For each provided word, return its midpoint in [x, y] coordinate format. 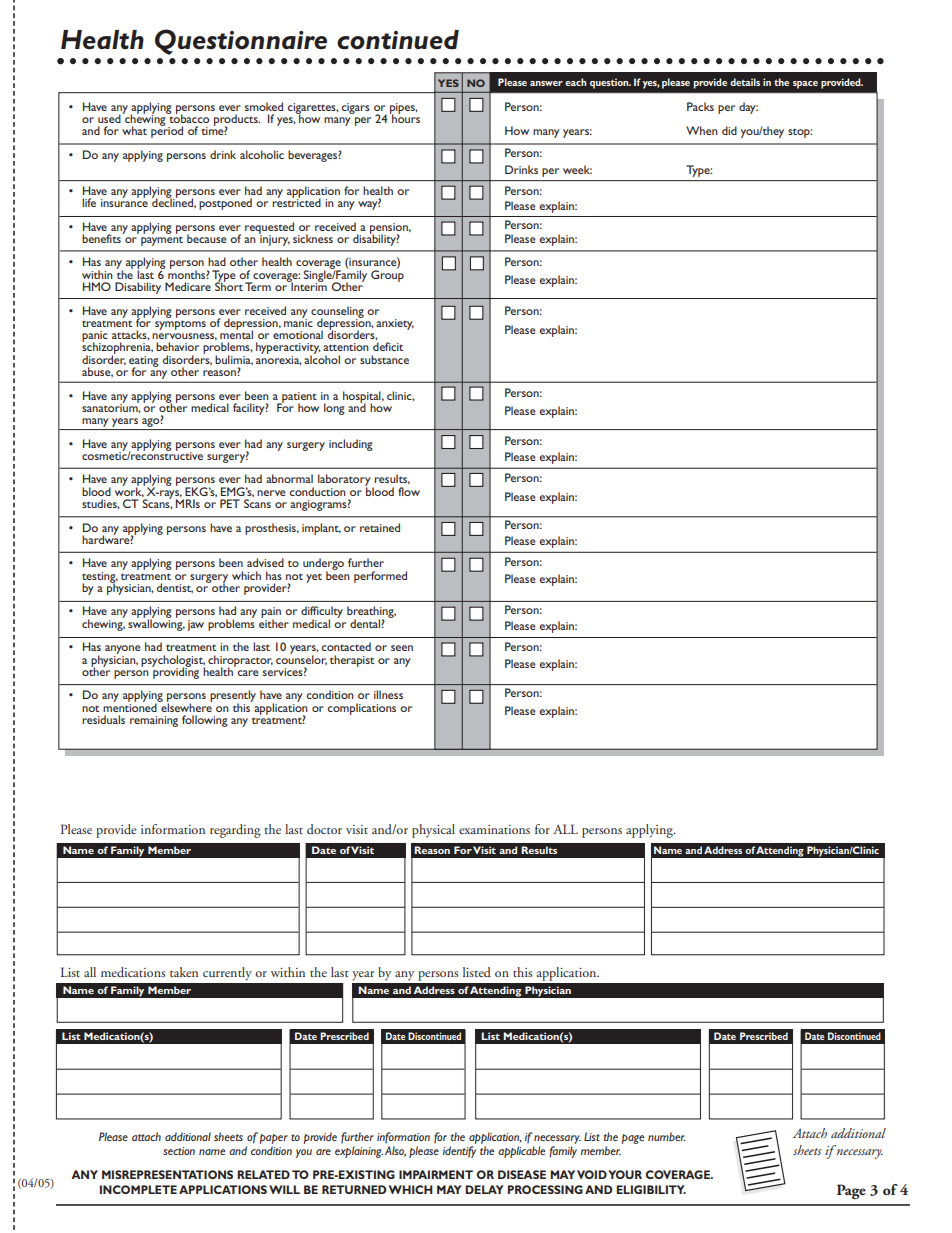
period [167, 131]
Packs [700, 106]
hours [405, 117]
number [667, 1136]
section [179, 1151]
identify [459, 1152]
